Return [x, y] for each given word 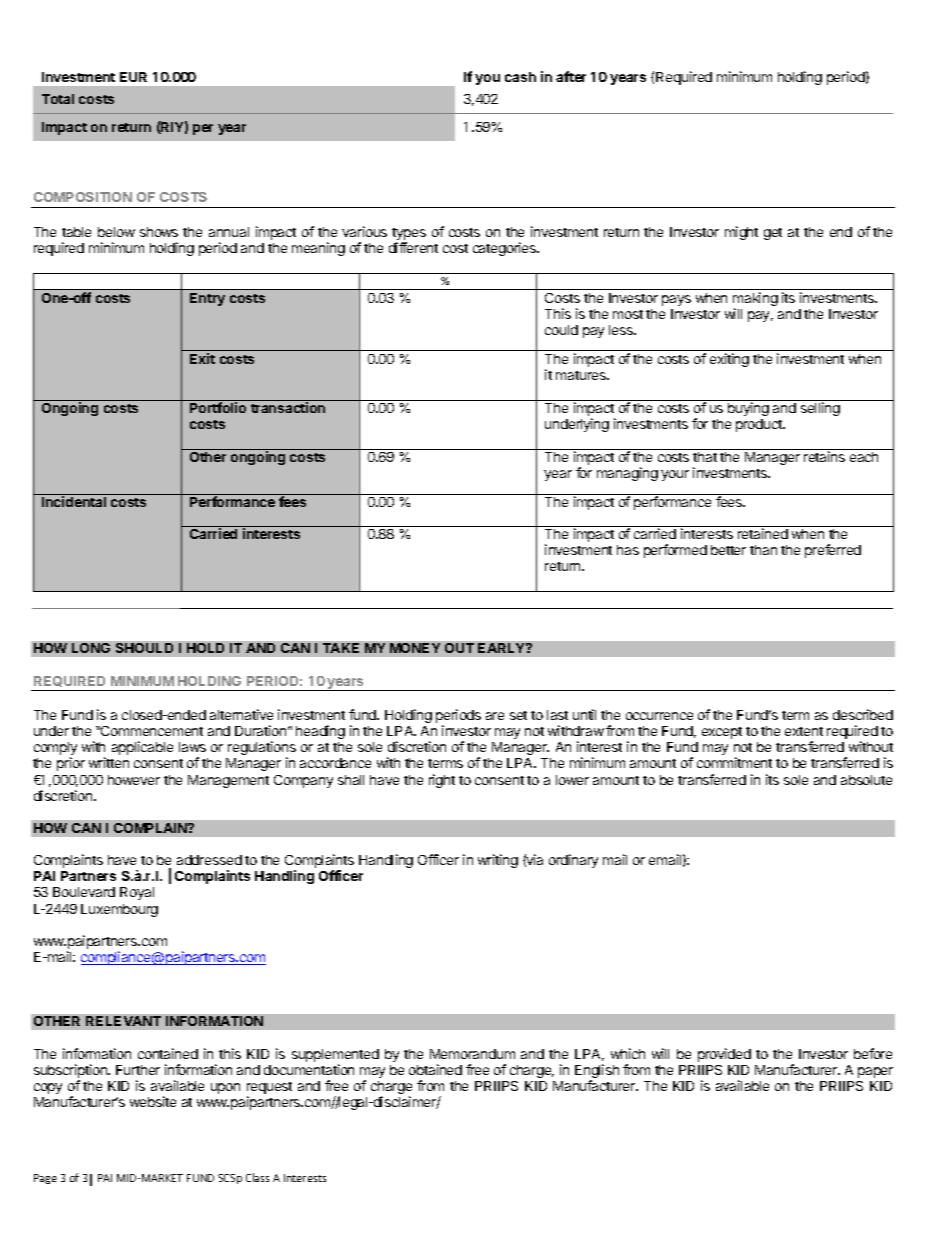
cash [520, 77]
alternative [241, 714]
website [153, 1101]
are [495, 716]
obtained [435, 1069]
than [763, 550]
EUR [133, 77]
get [773, 234]
